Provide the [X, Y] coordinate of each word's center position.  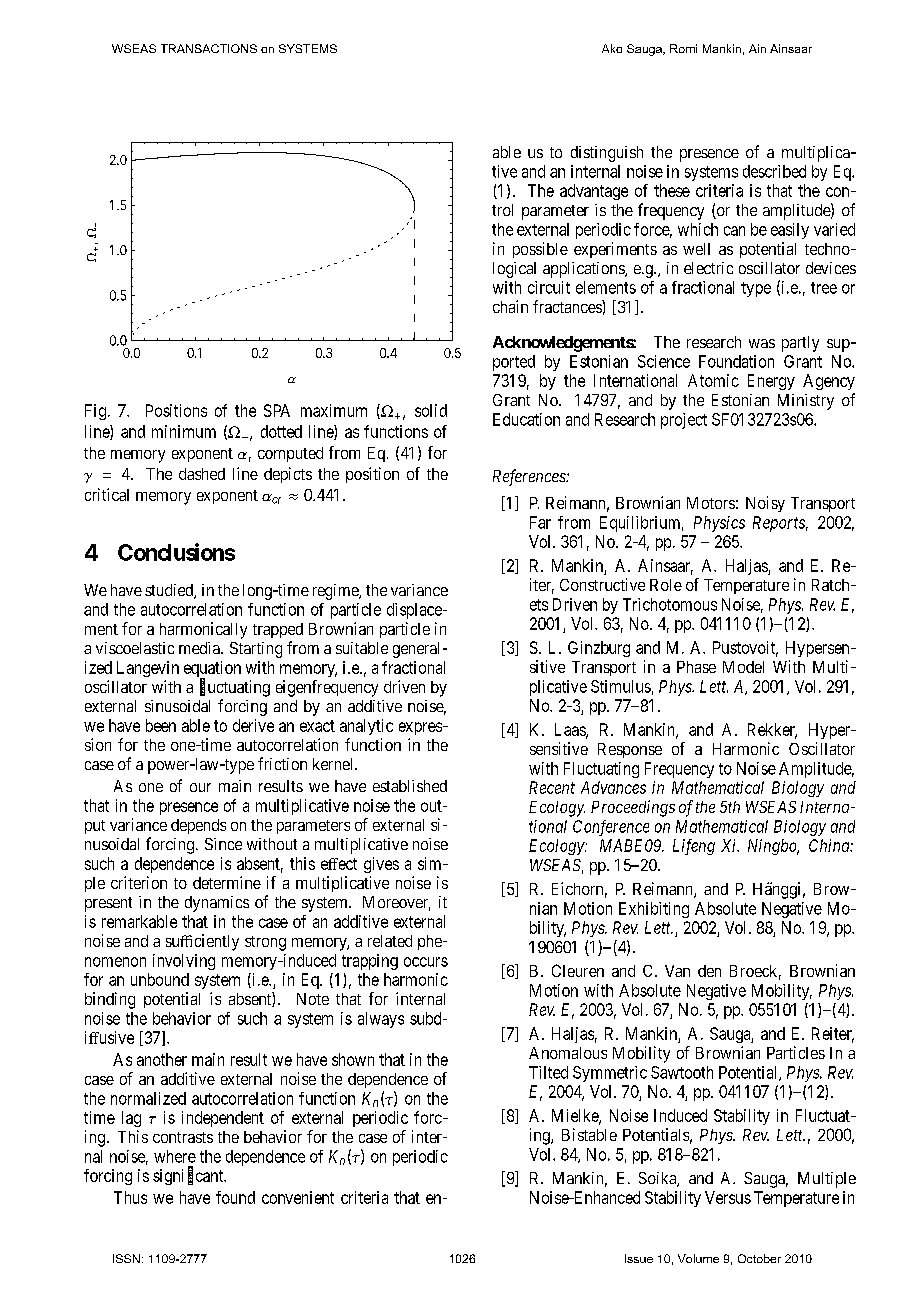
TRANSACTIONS [209, 48]
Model [743, 667]
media [200, 648]
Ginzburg [599, 649]
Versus [728, 1197]
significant [189, 1176]
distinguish [607, 154]
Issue [639, 1258]
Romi [683, 48]
